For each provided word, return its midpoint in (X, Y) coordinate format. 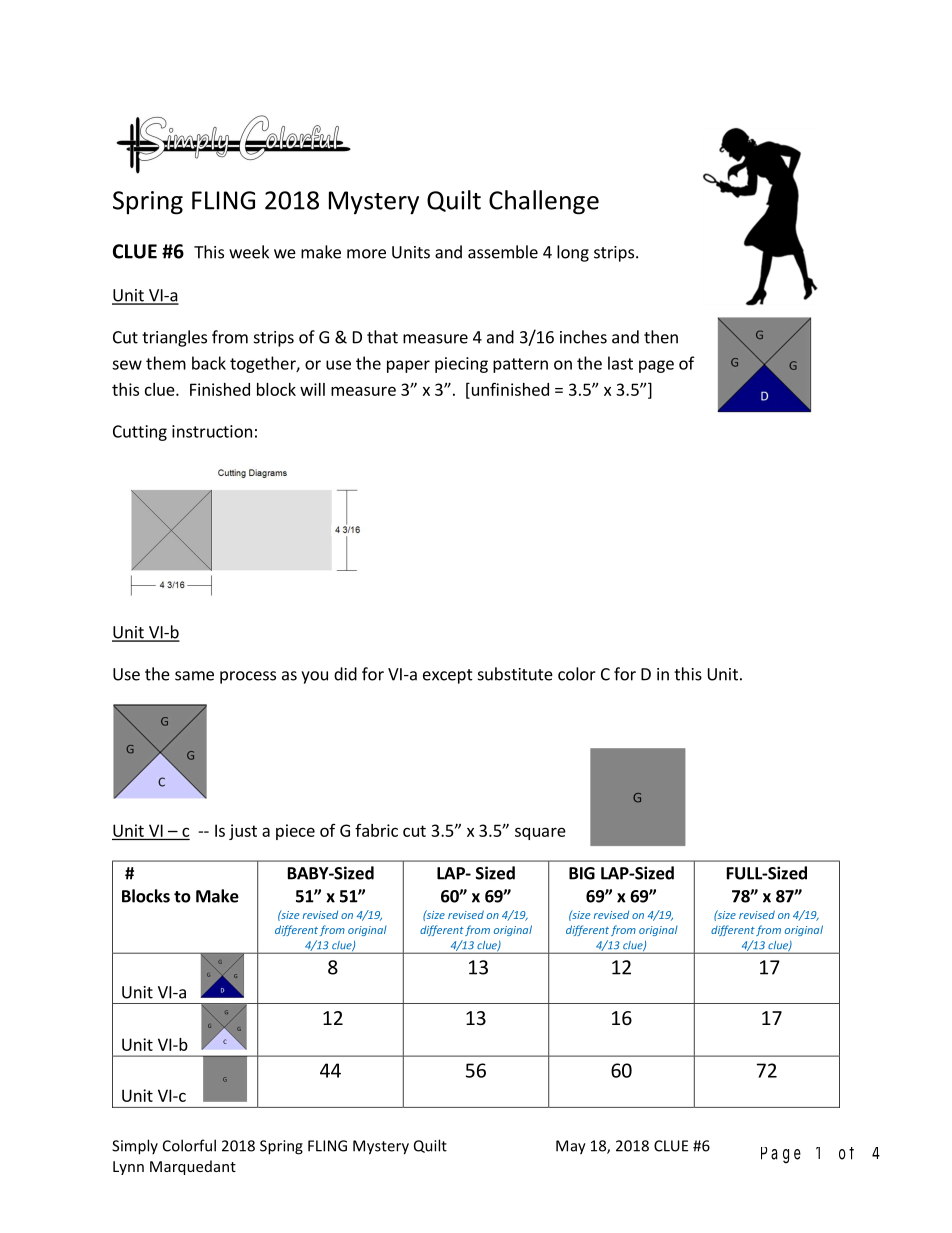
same (194, 676)
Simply (135, 1147)
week (249, 252)
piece (295, 832)
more (366, 254)
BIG (582, 873)
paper (408, 366)
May (571, 1147)
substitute (515, 674)
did (345, 674)
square (540, 833)
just (243, 832)
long (573, 253)
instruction (212, 431)
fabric (376, 830)
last (620, 363)
